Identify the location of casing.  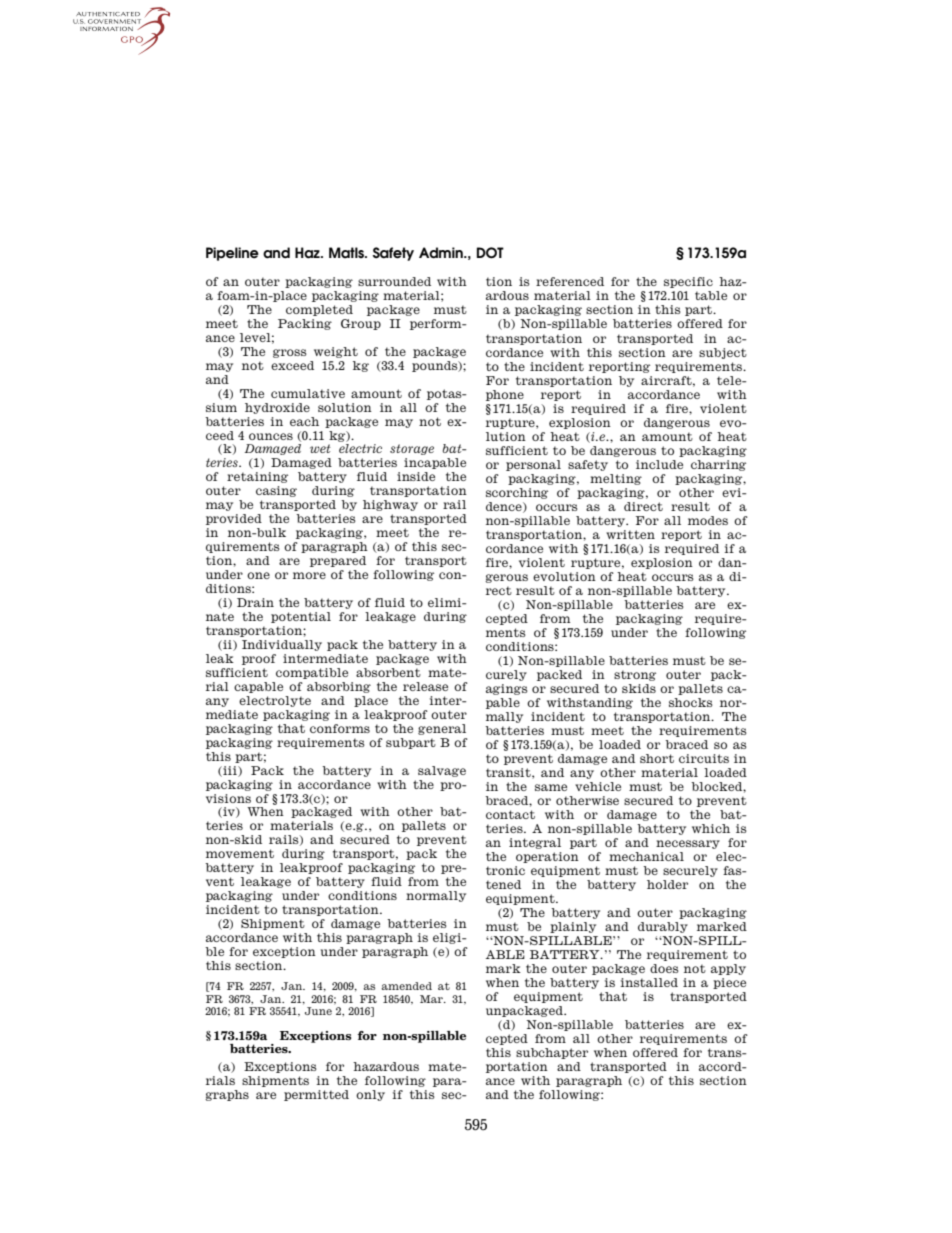
(276, 491).
